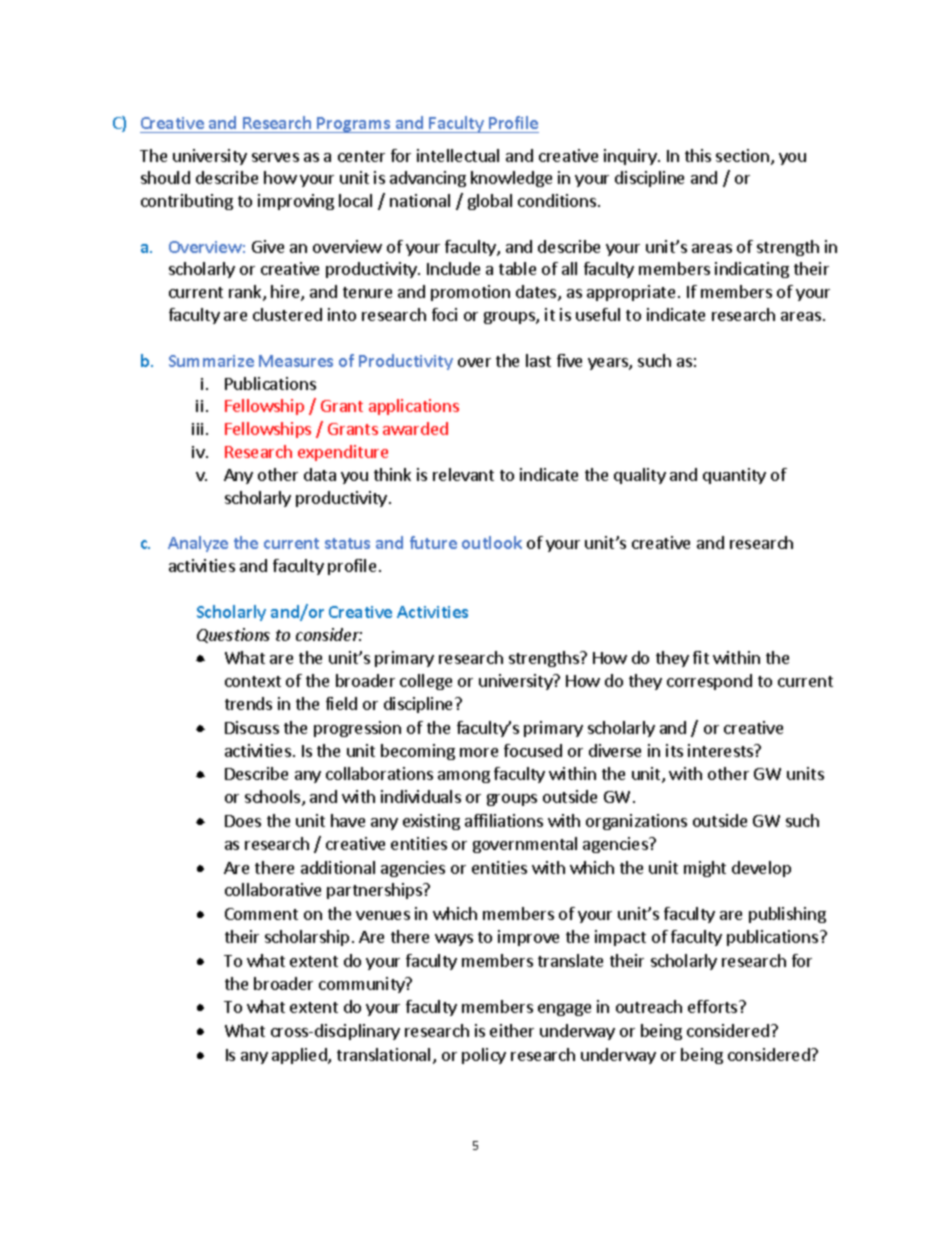  I want to click on serves, so click(275, 157).
